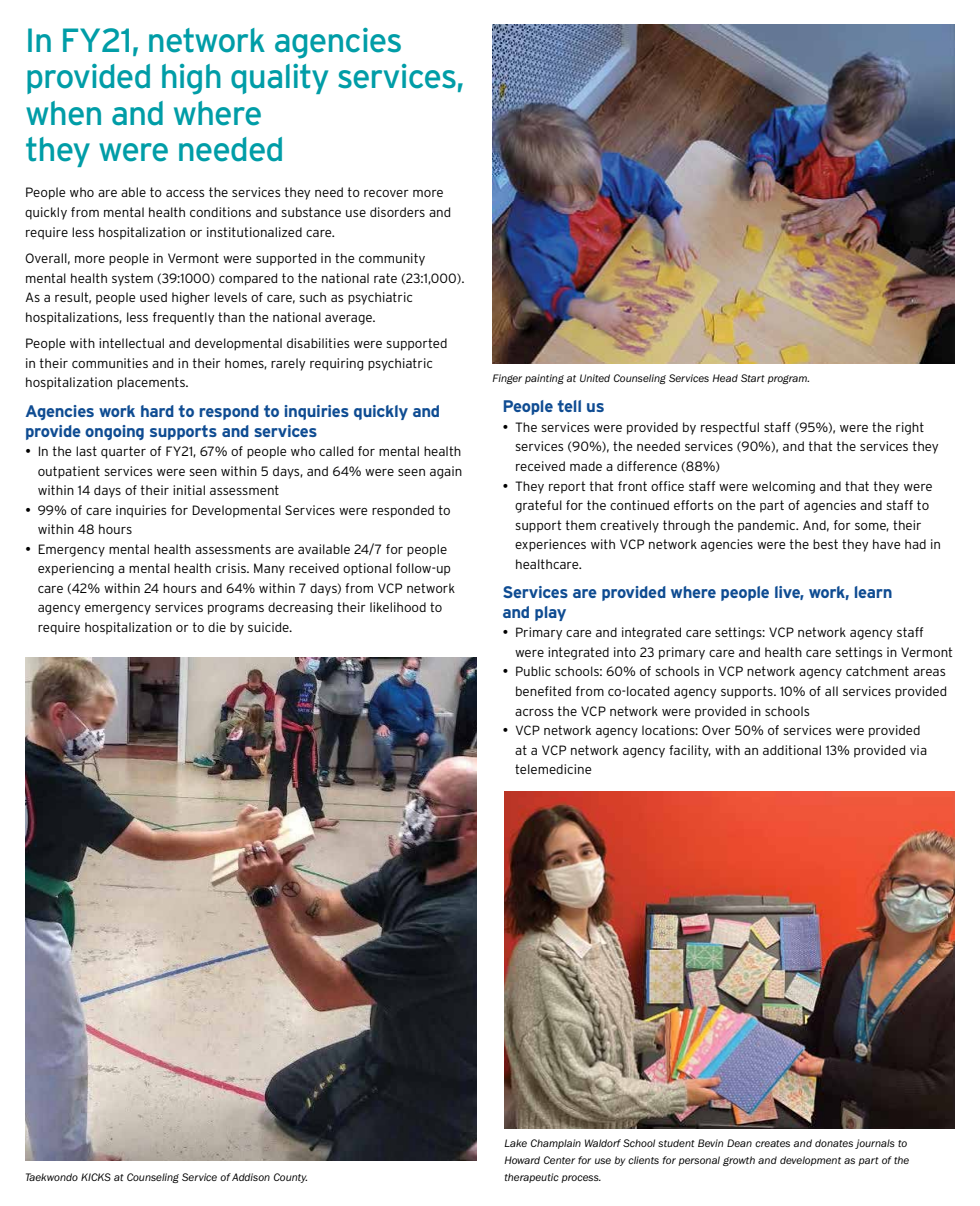 This screenshot has width=980, height=1206. What do you see at coordinates (550, 613) in the screenshot?
I see `play` at bounding box center [550, 613].
